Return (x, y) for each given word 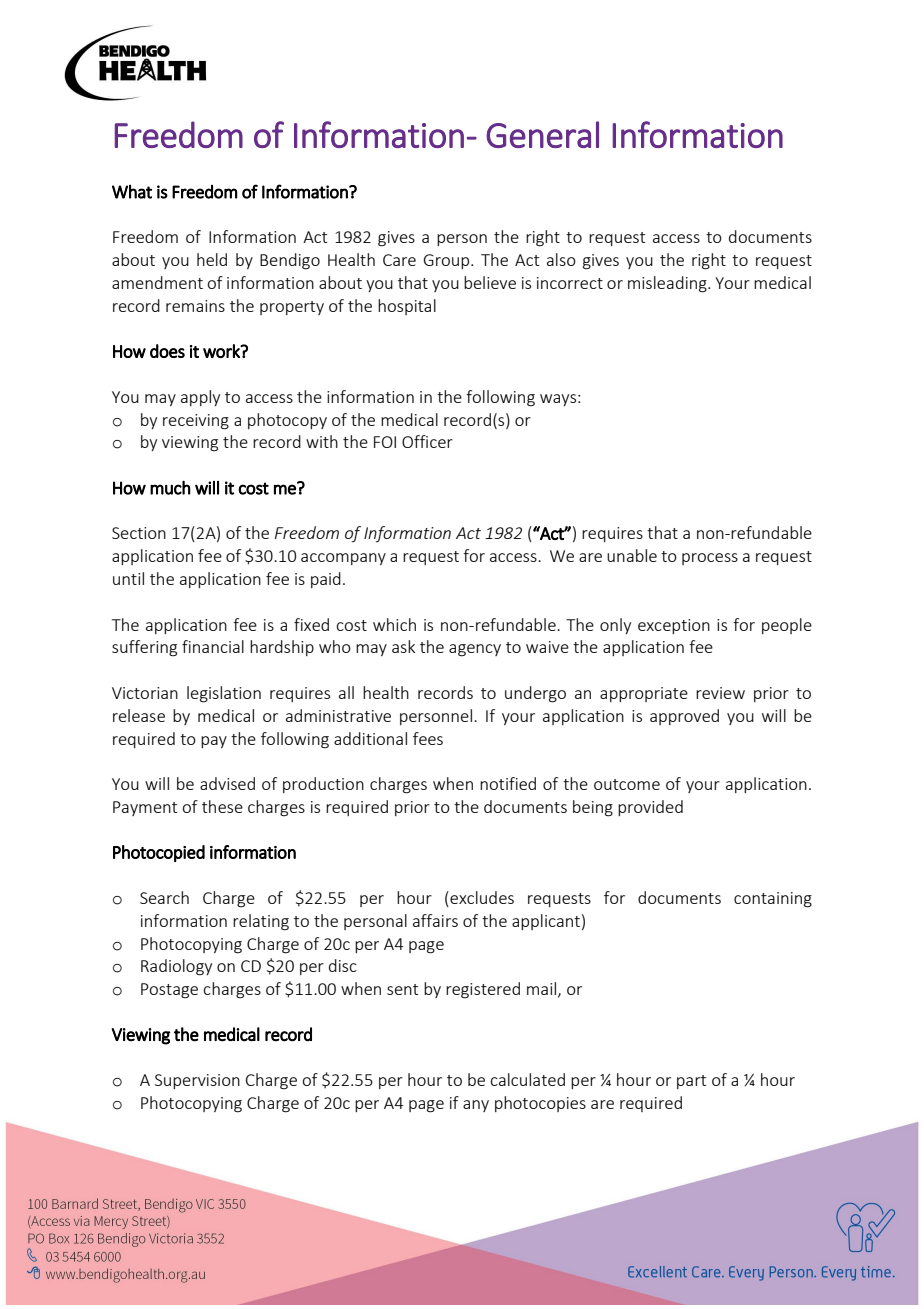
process (710, 559)
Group (448, 261)
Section (139, 533)
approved (684, 717)
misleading (668, 284)
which (394, 624)
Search (164, 897)
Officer (427, 441)
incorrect (570, 283)
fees (428, 738)
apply (200, 398)
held (212, 259)
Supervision (197, 1081)
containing (773, 900)
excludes (481, 897)
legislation (224, 694)
